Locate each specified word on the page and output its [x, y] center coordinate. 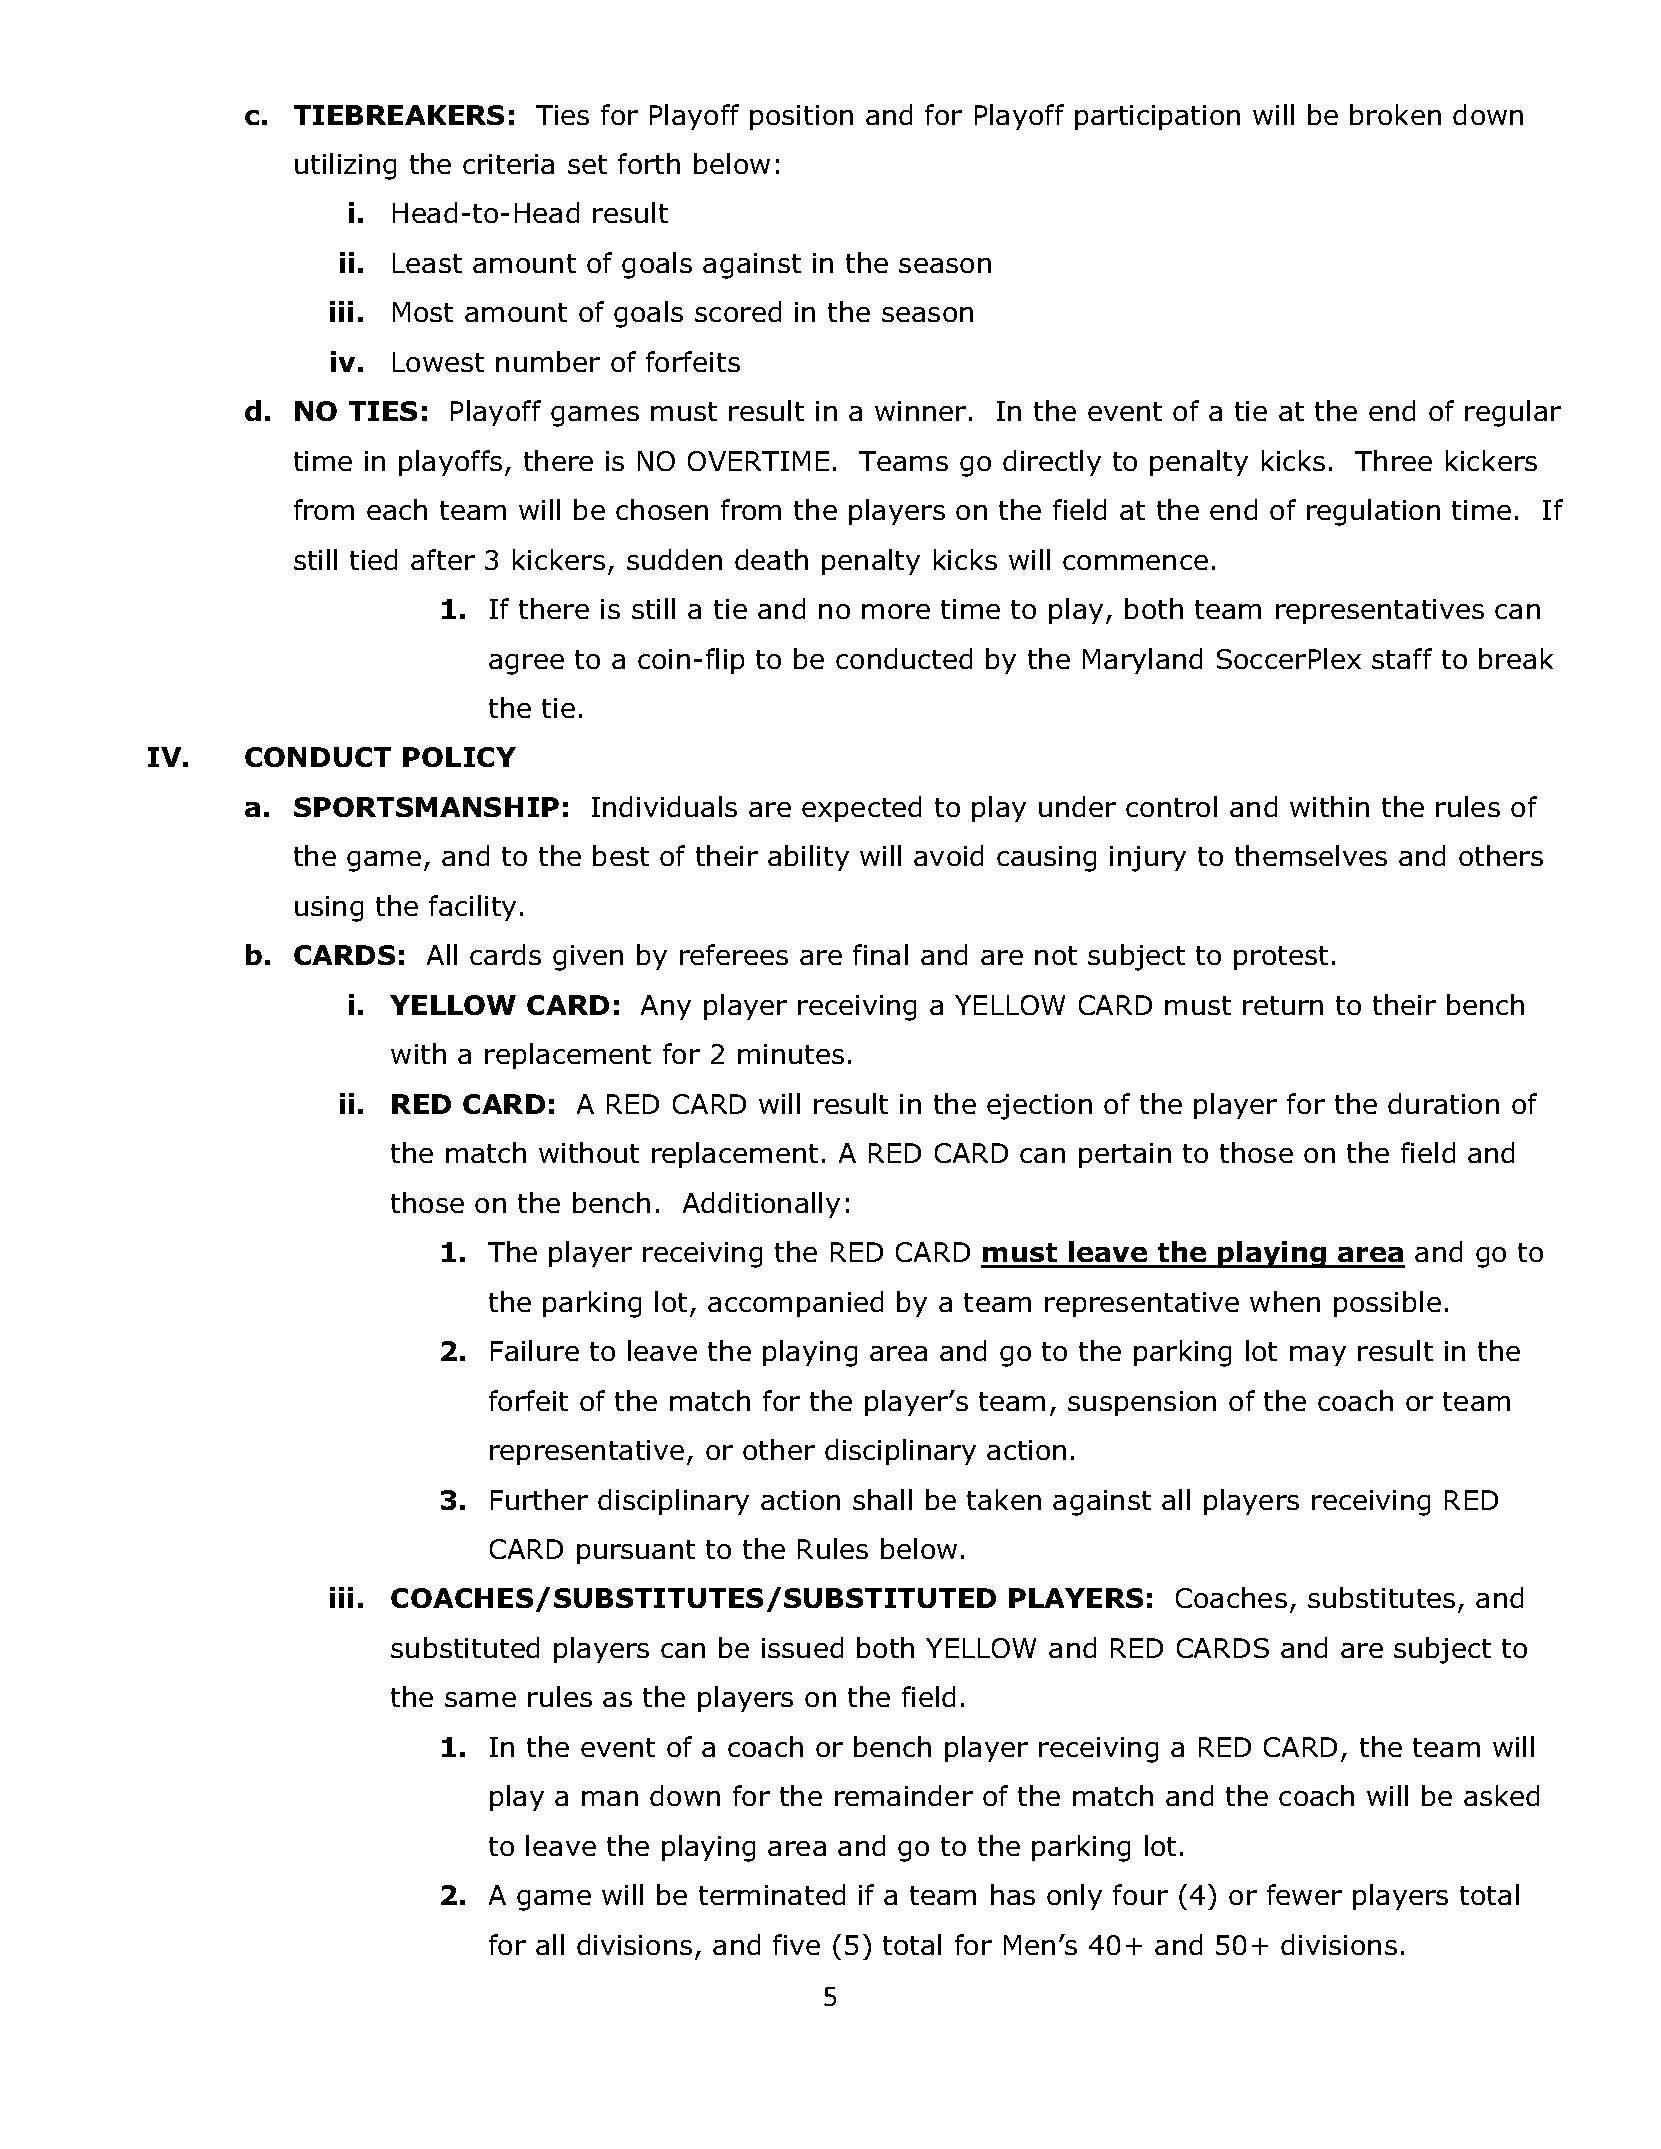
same [480, 1699]
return [1283, 1005]
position [801, 117]
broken [1395, 114]
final [880, 954]
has [1013, 1894]
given [588, 958]
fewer [1304, 1894]
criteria [508, 164]
